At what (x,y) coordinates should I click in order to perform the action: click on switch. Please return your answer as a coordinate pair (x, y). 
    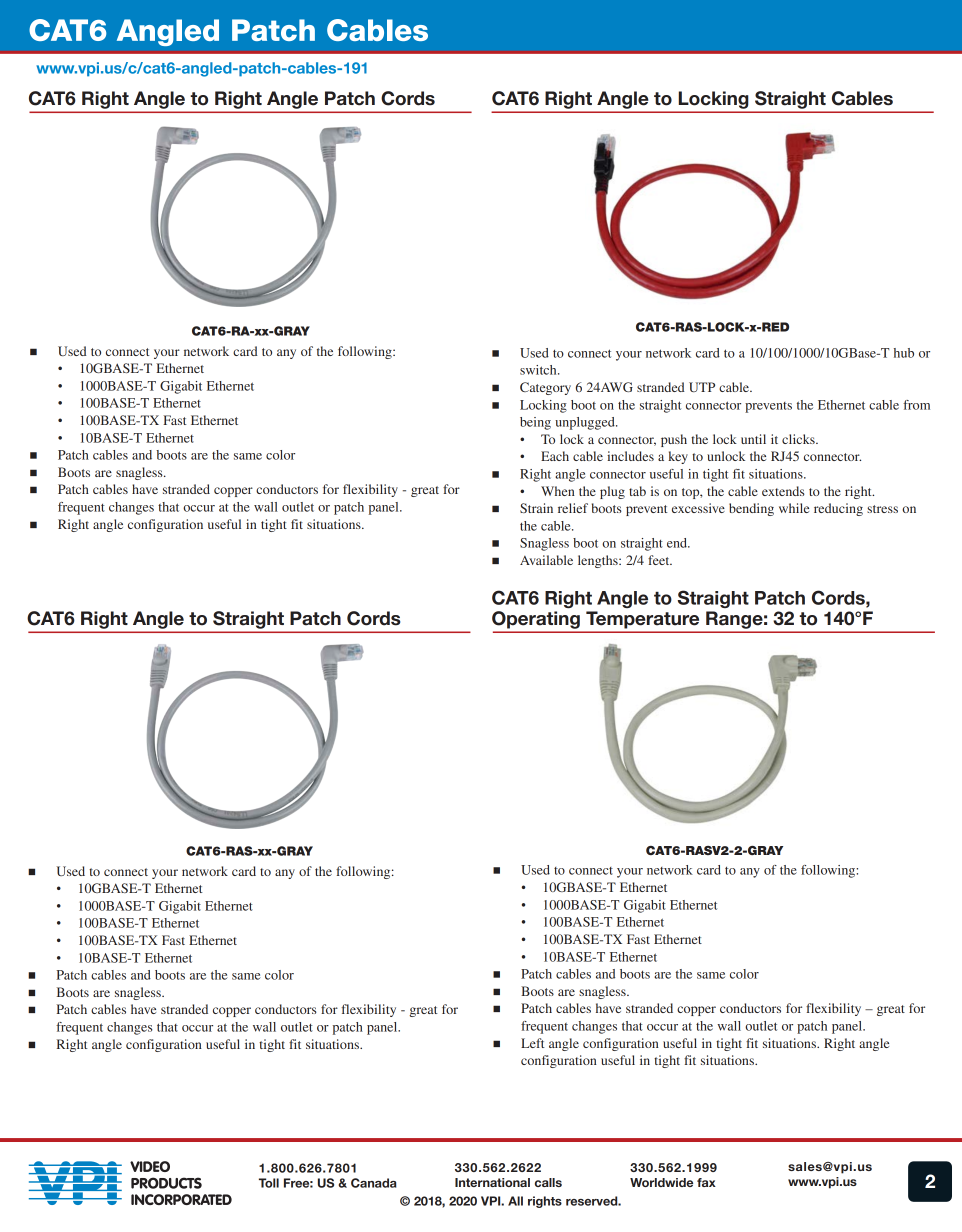
    Looking at the image, I should click on (539, 370).
